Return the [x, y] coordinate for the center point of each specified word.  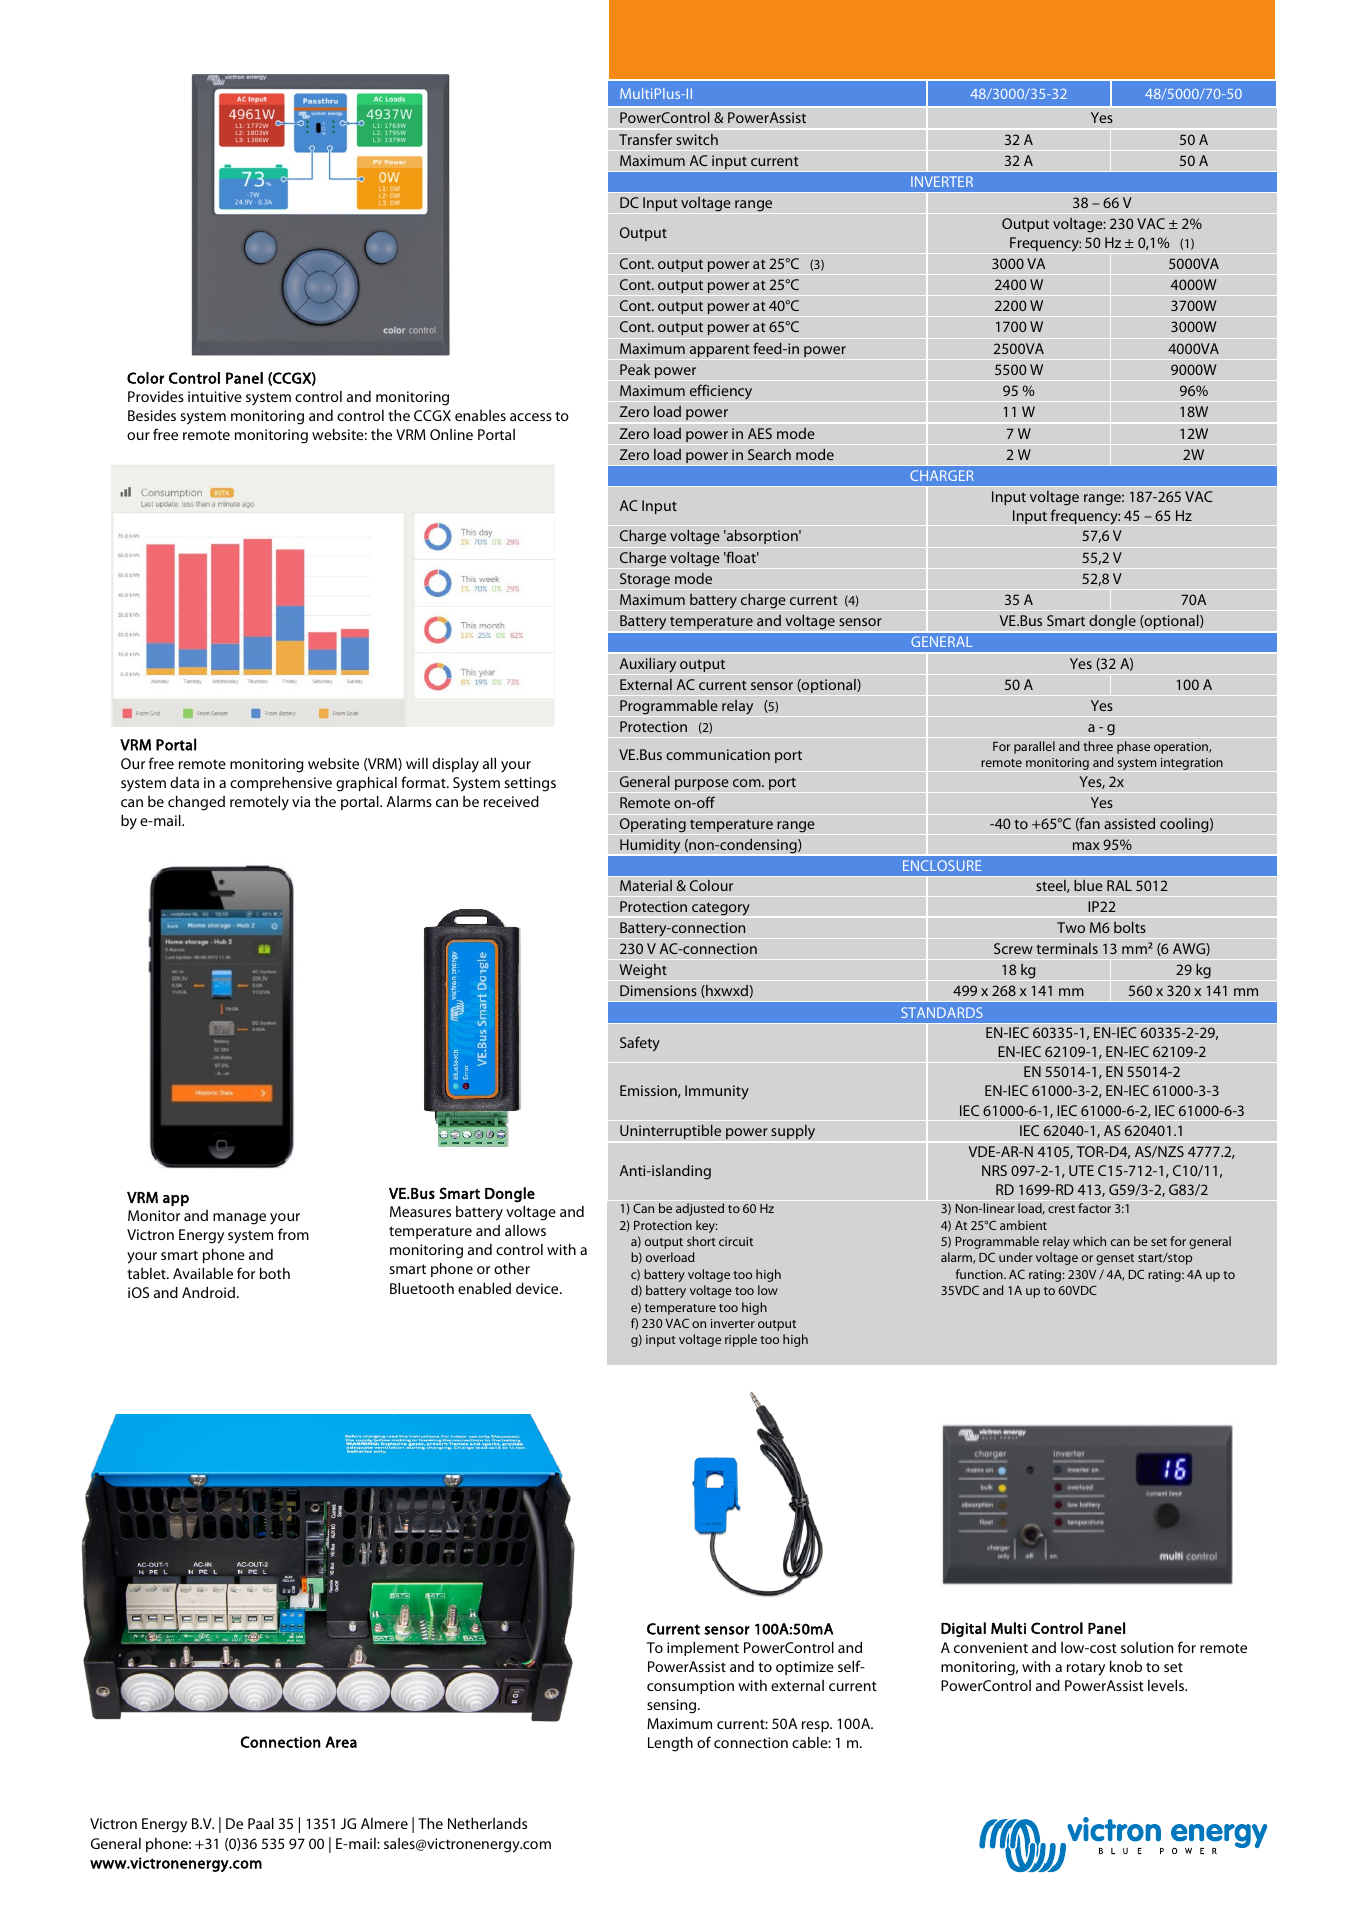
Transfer [645, 139]
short [701, 1241]
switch [697, 139]
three [1098, 746]
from [293, 1234]
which [1089, 1241]
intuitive [215, 396]
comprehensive [281, 783]
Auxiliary [648, 665]
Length [670, 1744]
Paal [261, 1823]
